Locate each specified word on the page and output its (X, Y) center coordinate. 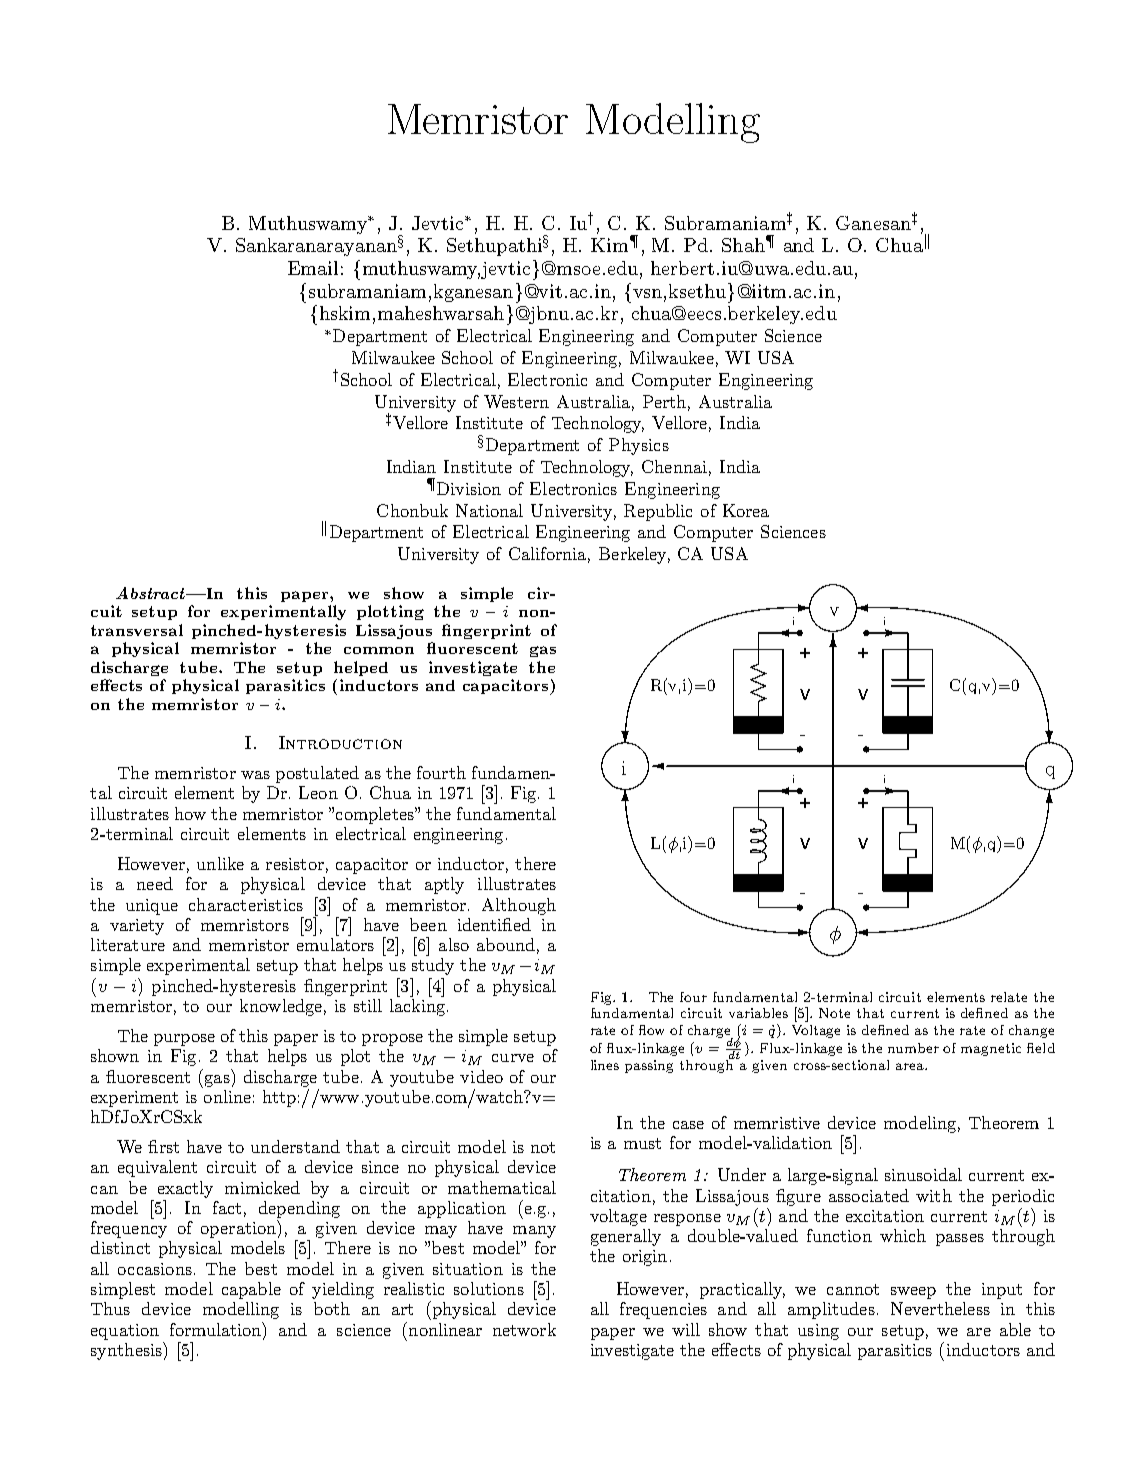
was (255, 775)
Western (516, 401)
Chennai (674, 466)
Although (519, 906)
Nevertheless (940, 1308)
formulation (217, 1329)
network (524, 1329)
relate (1009, 997)
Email (313, 268)
